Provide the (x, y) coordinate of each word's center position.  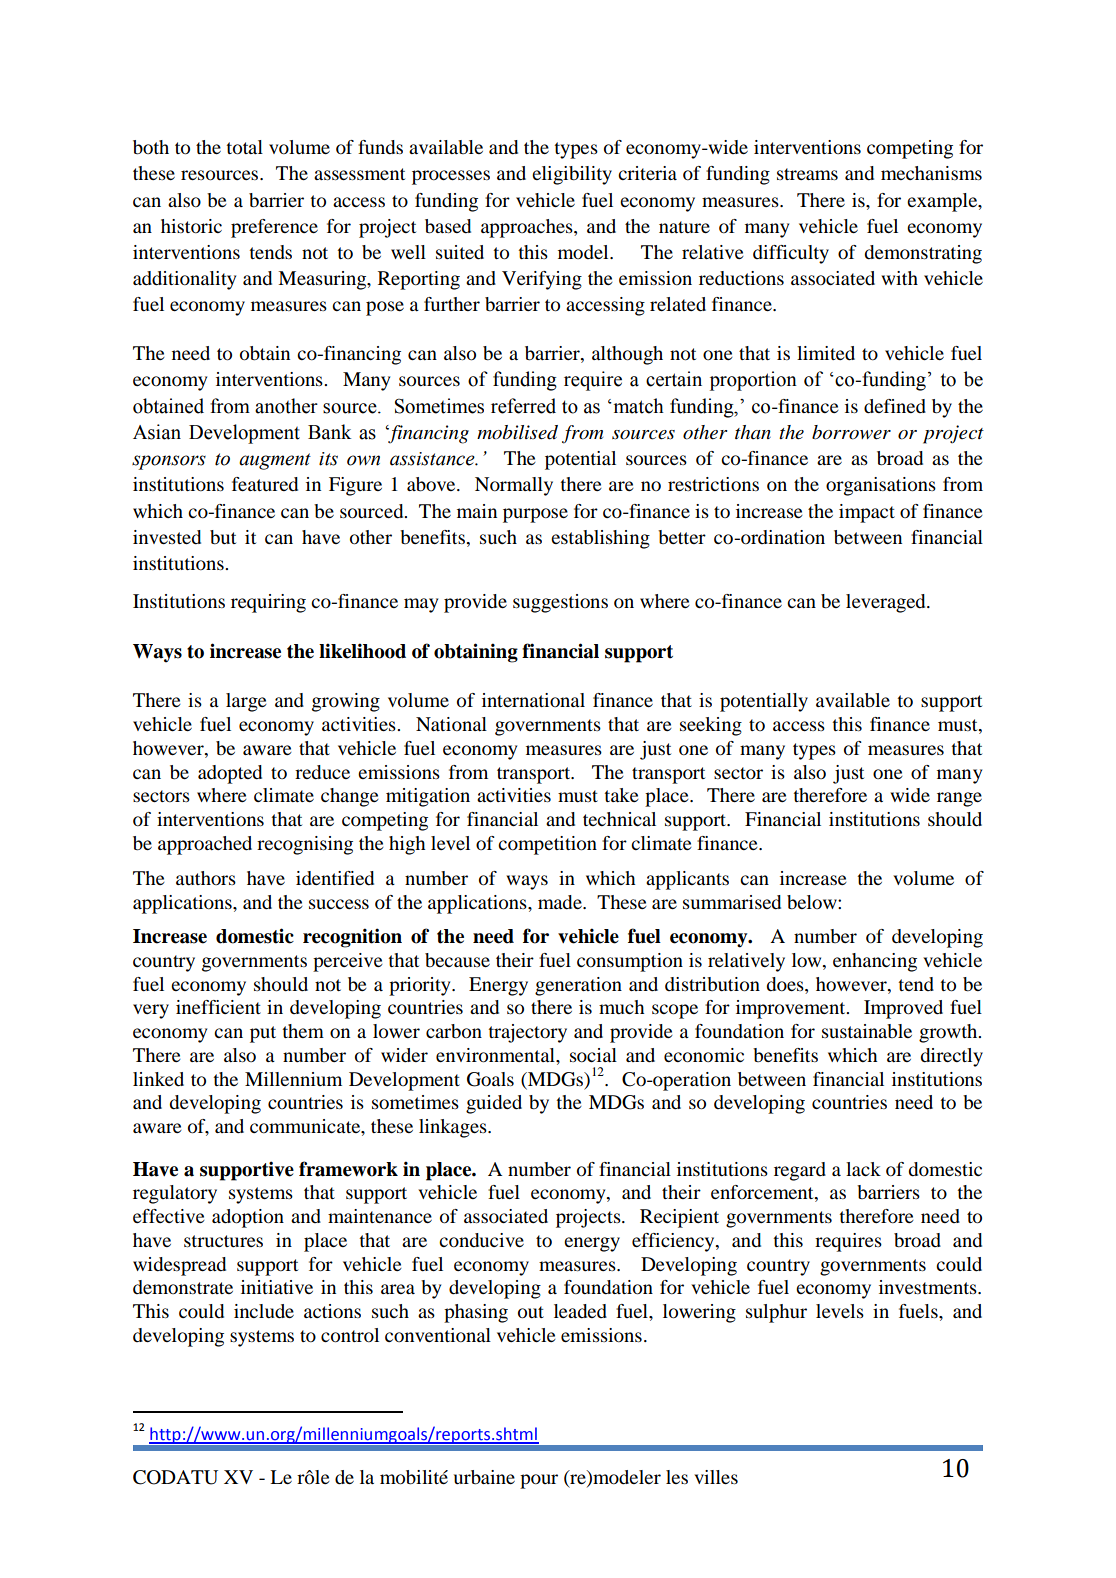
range (959, 799)
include (264, 1311)
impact (867, 513)
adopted (230, 774)
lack (863, 1169)
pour (539, 1481)
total (244, 147)
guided (494, 1104)
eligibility (572, 175)
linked (158, 1079)
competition (547, 845)
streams (807, 174)
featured (265, 484)
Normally (514, 486)
